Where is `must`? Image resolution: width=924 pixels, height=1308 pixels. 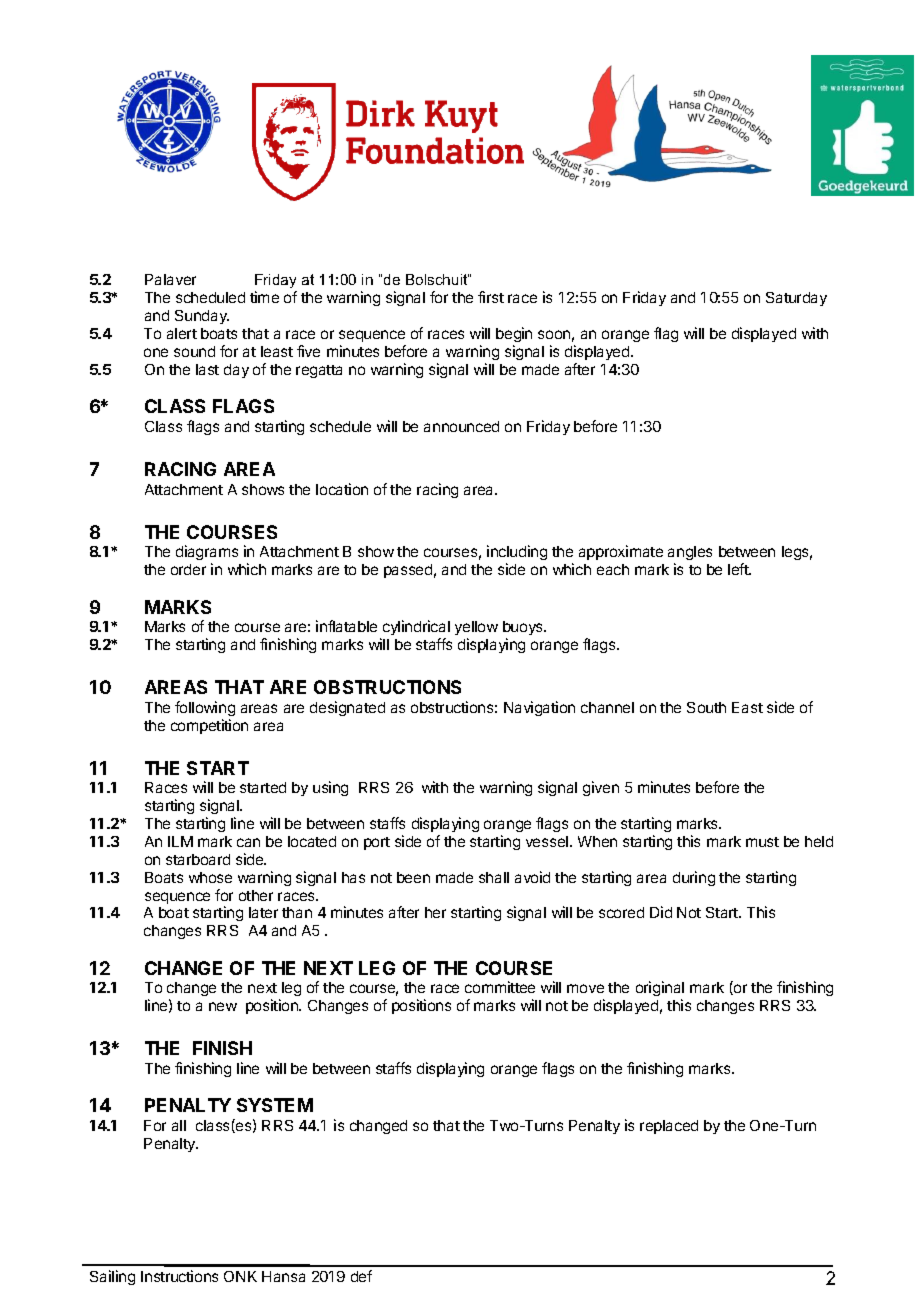
must is located at coordinates (762, 842).
